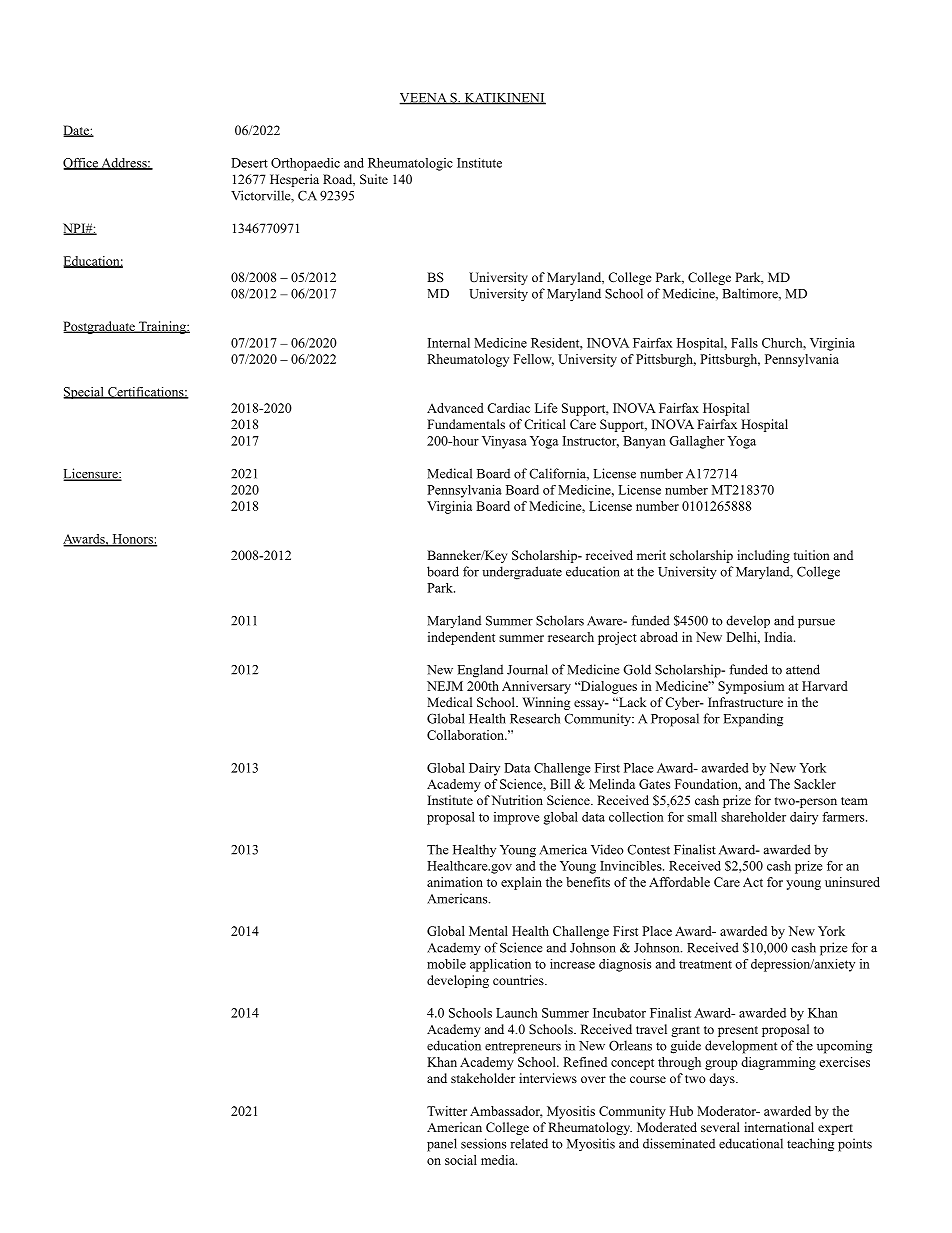  What do you see at coordinates (763, 556) in the document?
I see `including` at bounding box center [763, 556].
